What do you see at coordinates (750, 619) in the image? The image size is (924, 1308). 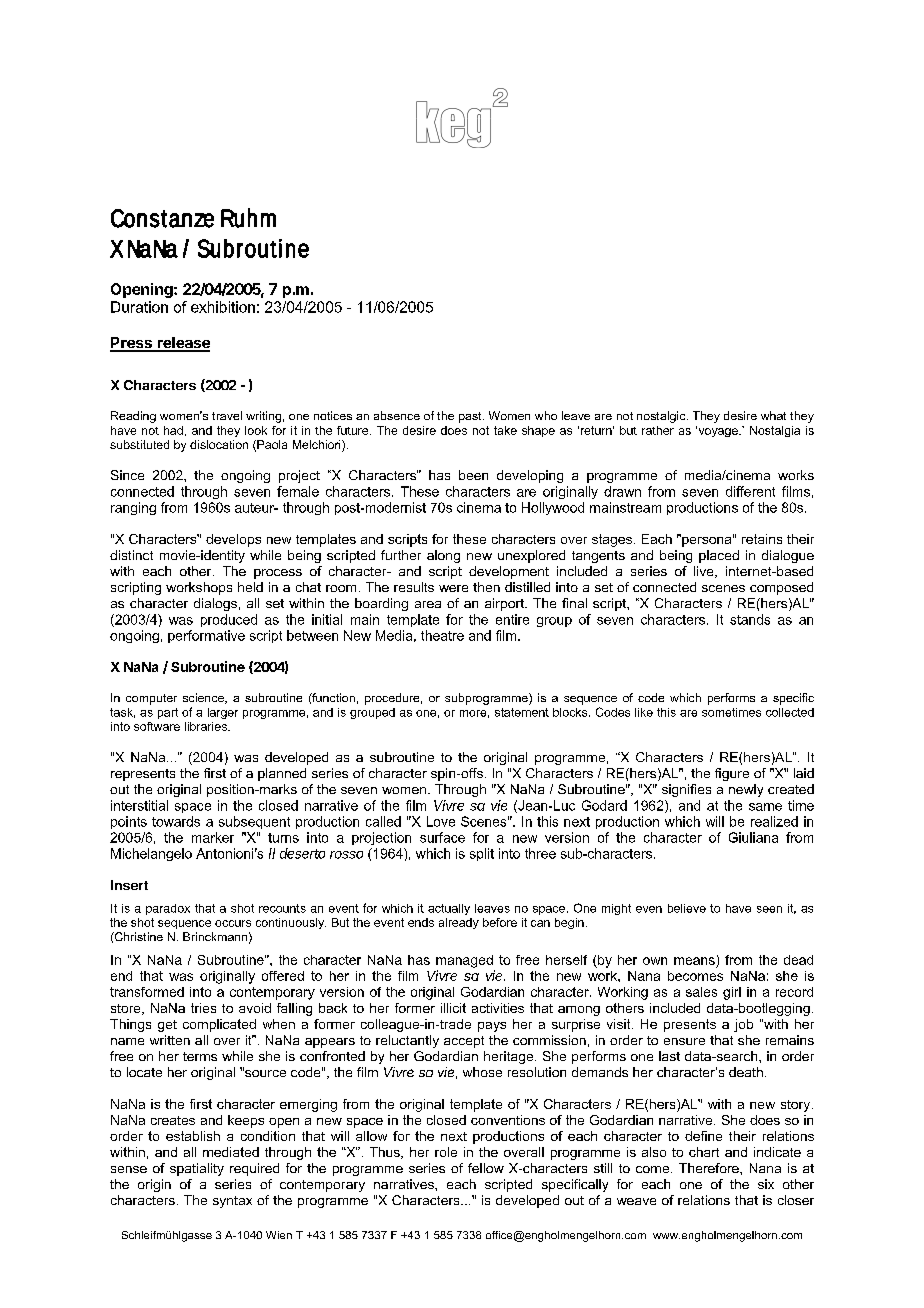 I see `stands` at bounding box center [750, 619].
